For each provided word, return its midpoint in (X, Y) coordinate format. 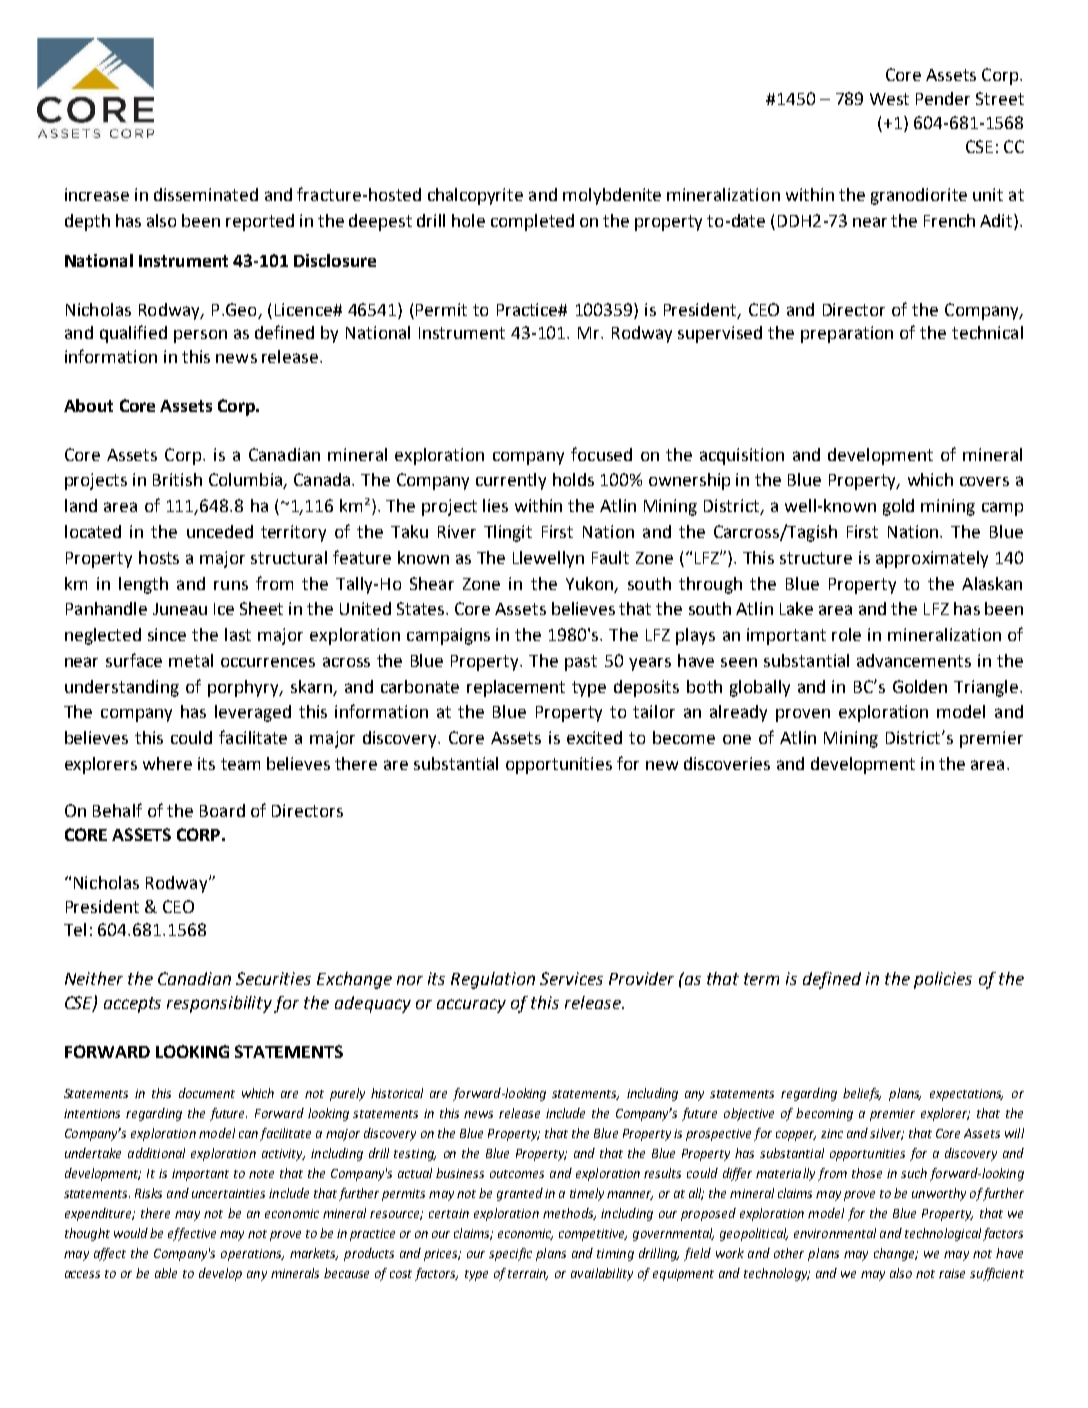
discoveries (727, 763)
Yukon (591, 584)
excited (594, 737)
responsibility (219, 1004)
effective (192, 1234)
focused (601, 454)
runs (231, 585)
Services (571, 978)
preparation (847, 334)
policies (943, 980)
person (200, 336)
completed (532, 222)
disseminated (206, 194)
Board (222, 810)
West (889, 99)
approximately (932, 559)
